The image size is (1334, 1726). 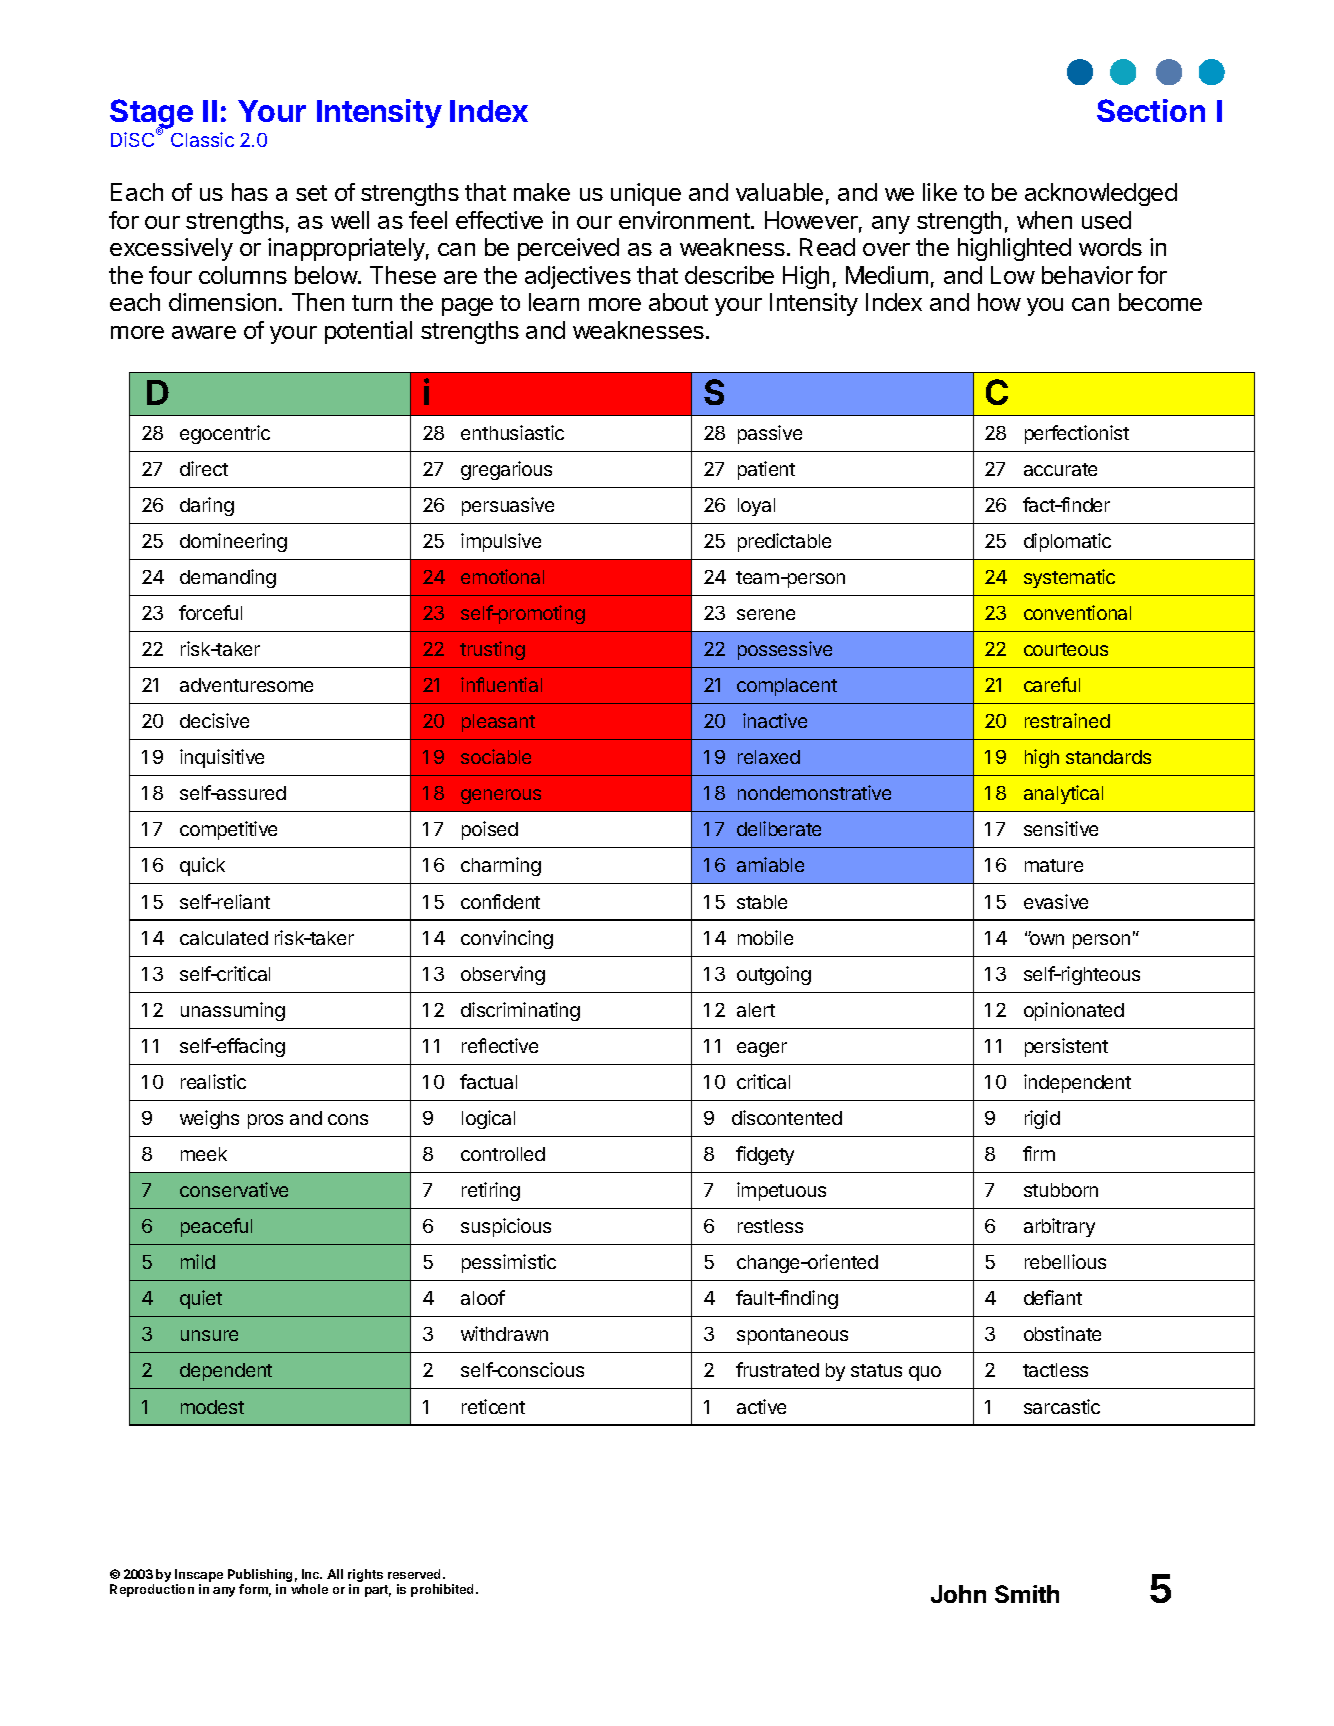 What do you see at coordinates (309, 1589) in the screenshot?
I see `whole` at bounding box center [309, 1589].
